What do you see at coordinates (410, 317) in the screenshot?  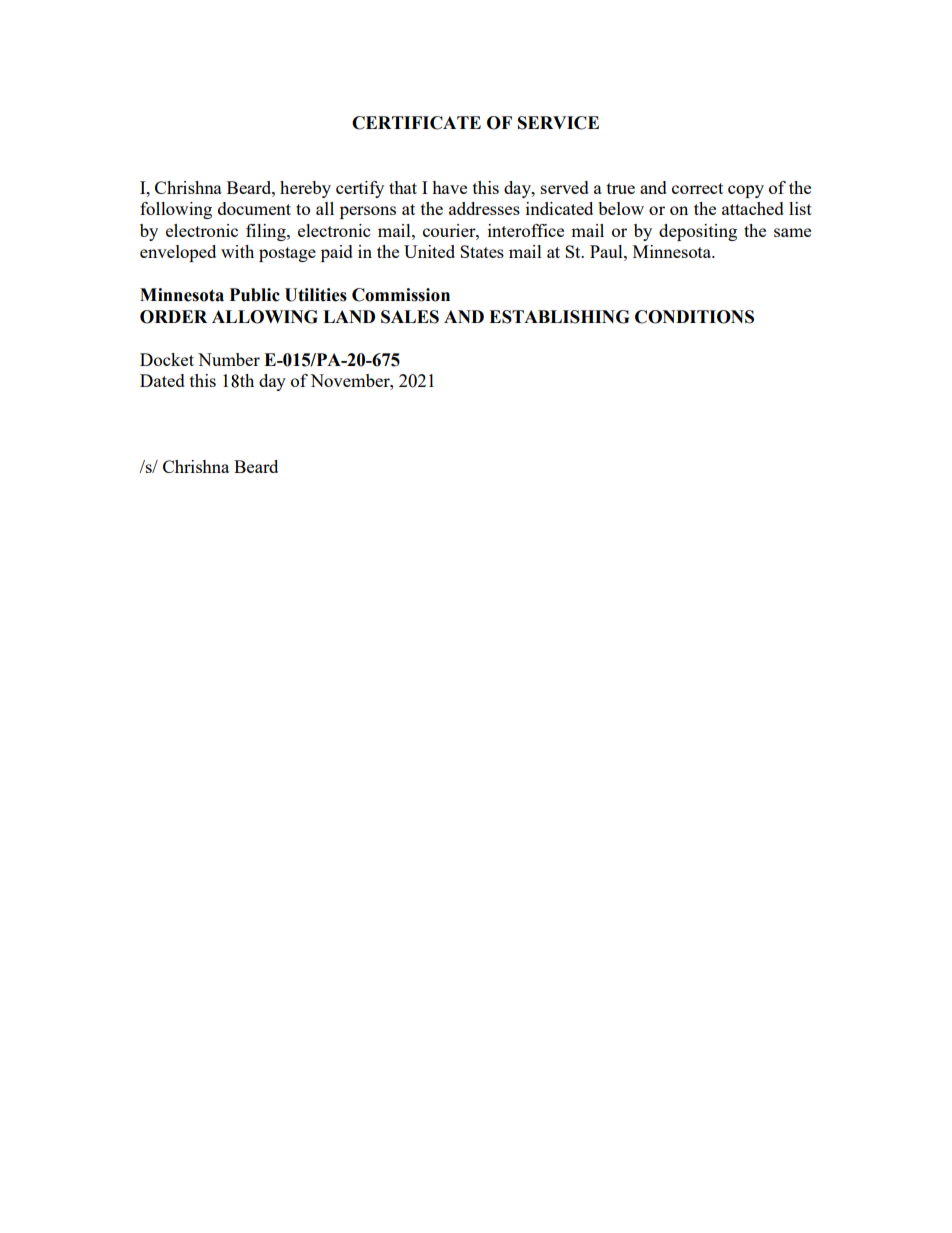 I see `SALES` at bounding box center [410, 317].
